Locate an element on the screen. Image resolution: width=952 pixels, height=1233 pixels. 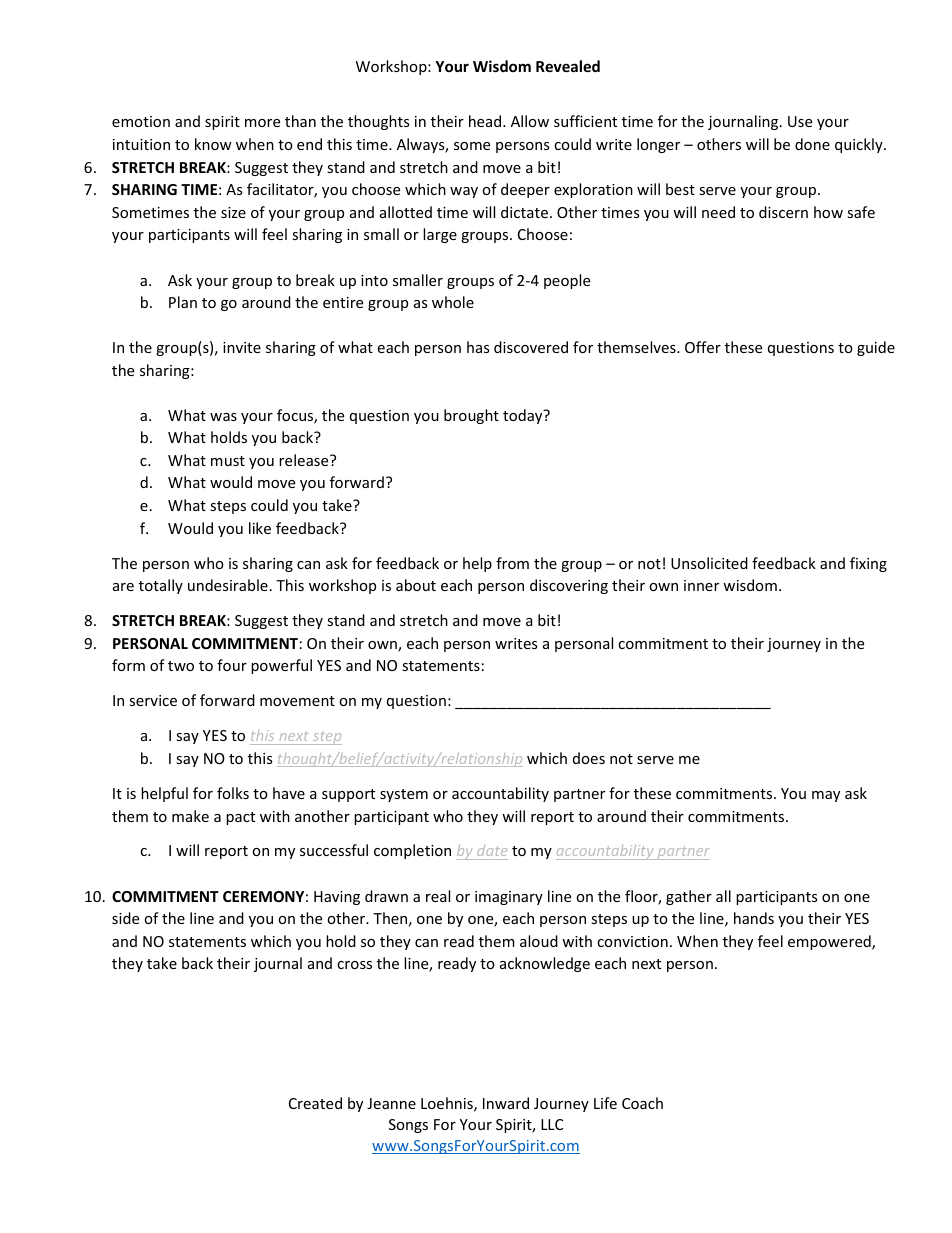
Offer is located at coordinates (703, 347).
